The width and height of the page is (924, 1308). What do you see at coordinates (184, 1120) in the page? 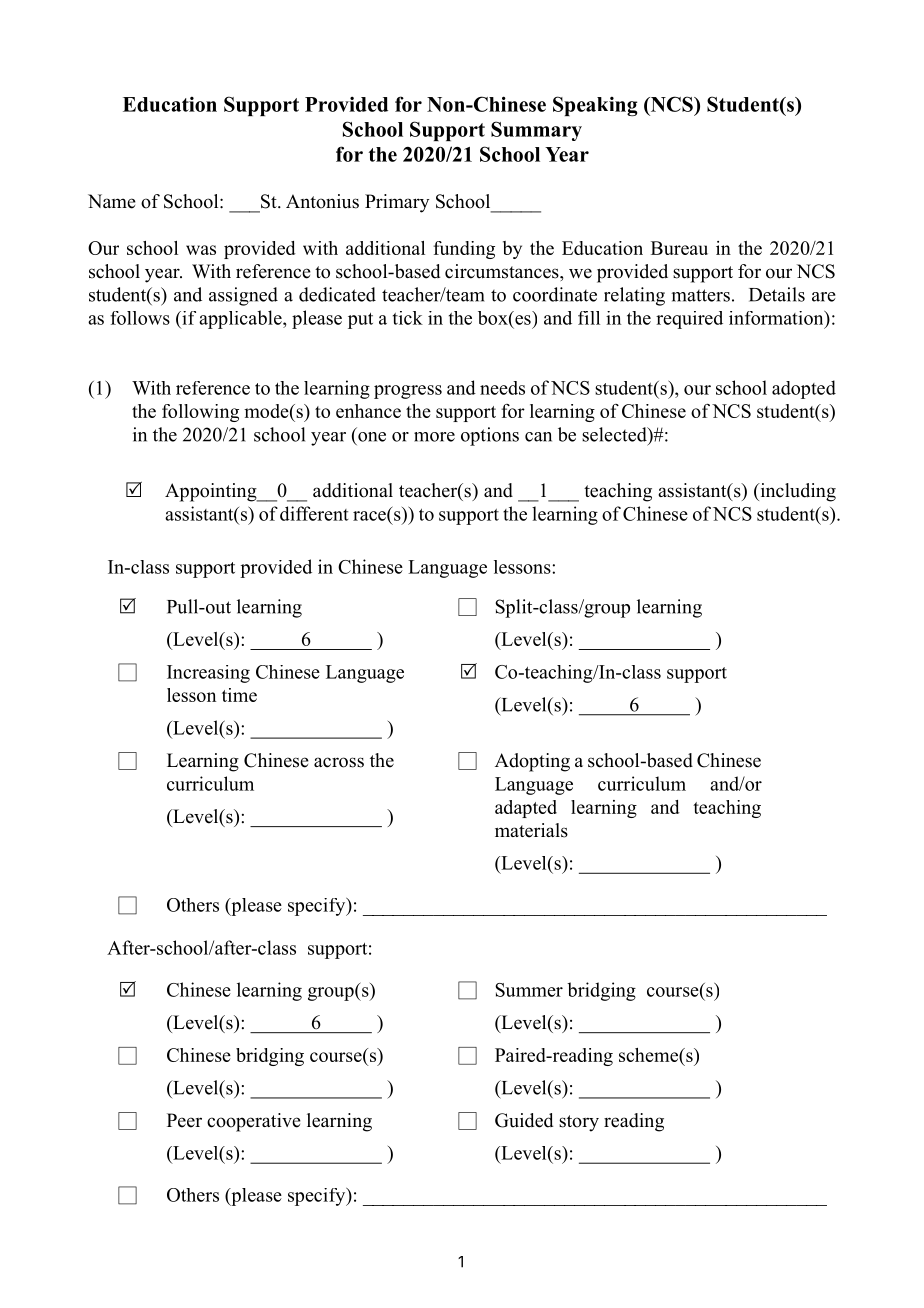
I see `Peer` at bounding box center [184, 1120].
